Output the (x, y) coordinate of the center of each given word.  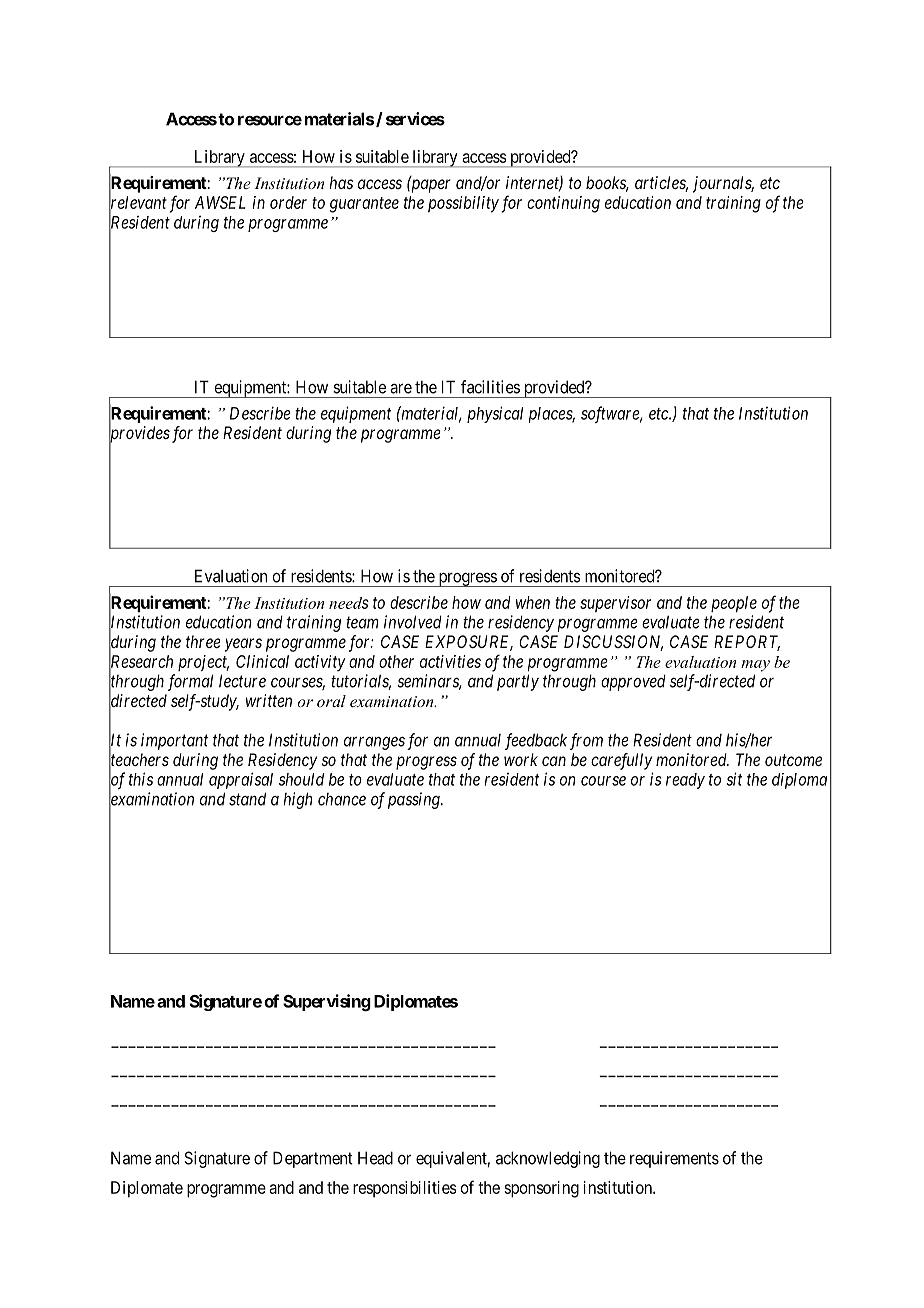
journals (723, 184)
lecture (242, 681)
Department (313, 1159)
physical (495, 414)
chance (342, 799)
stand (247, 799)
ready (685, 781)
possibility (463, 204)
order (288, 202)
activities (450, 661)
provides (139, 435)
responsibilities (405, 1189)
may (755, 666)
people (734, 604)
